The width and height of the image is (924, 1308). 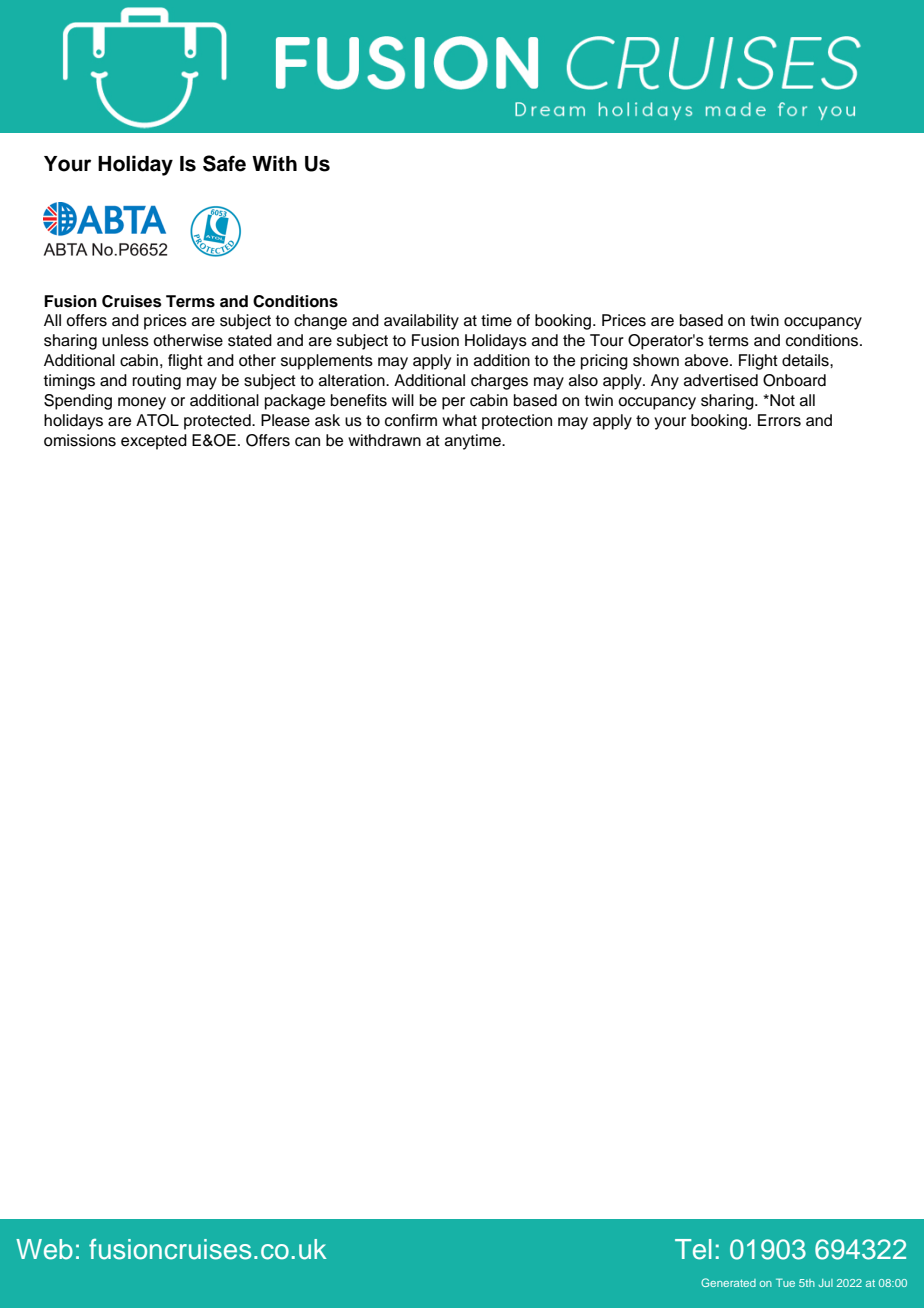 I want to click on Safe, so click(x=224, y=163).
